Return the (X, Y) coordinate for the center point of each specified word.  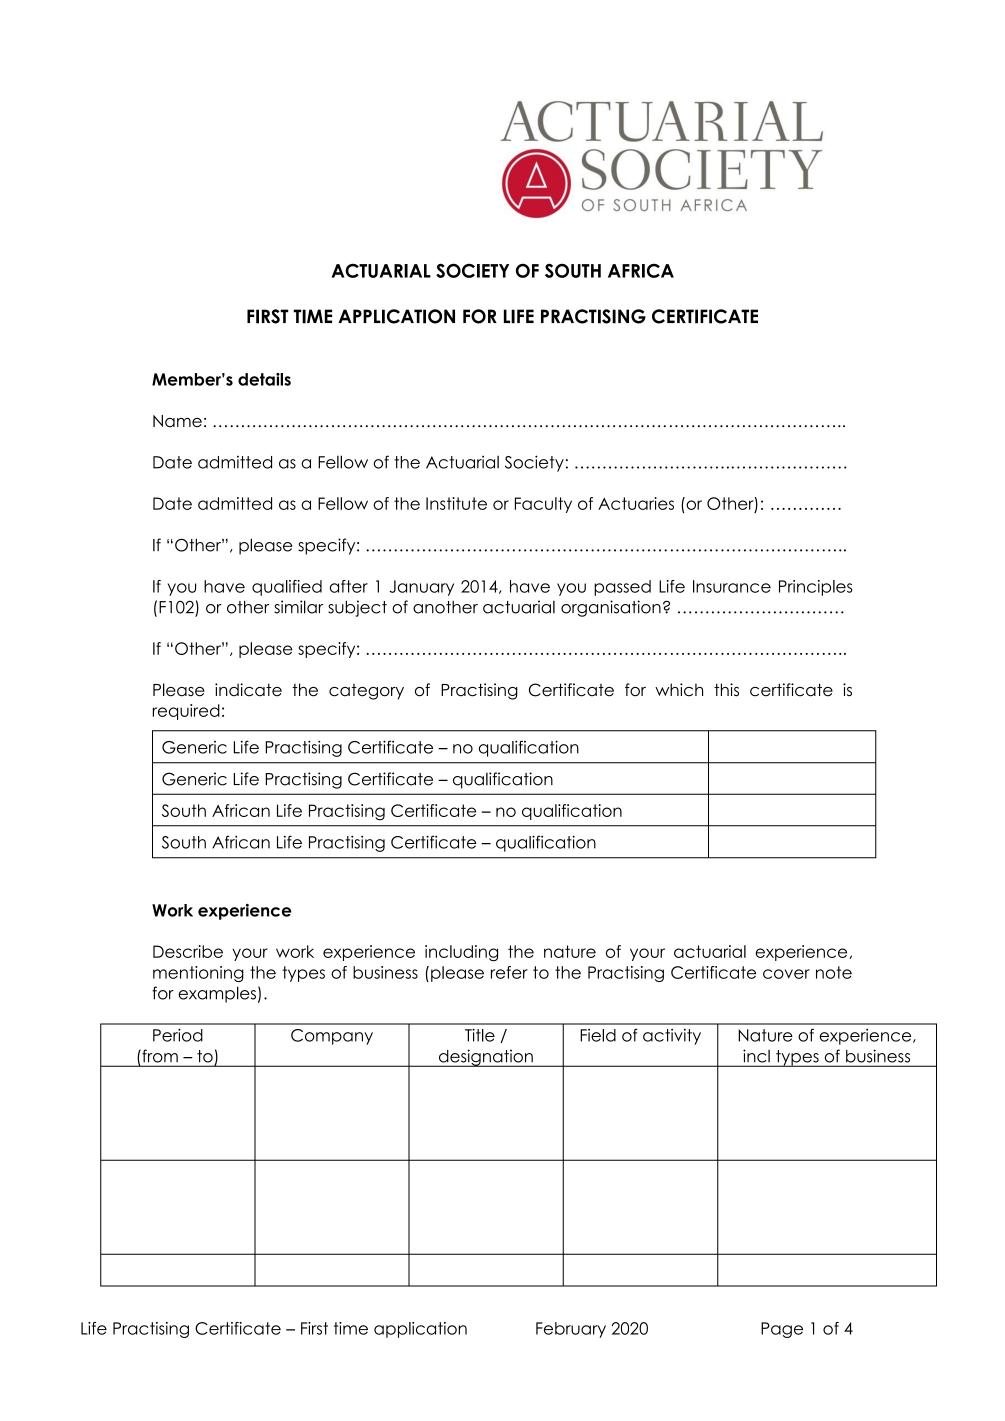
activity (672, 1037)
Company (332, 1037)
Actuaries (636, 503)
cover (786, 974)
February (571, 1330)
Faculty (543, 505)
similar (298, 607)
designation (485, 1058)
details (264, 379)
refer (509, 972)
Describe (188, 951)
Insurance (732, 586)
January (421, 588)
